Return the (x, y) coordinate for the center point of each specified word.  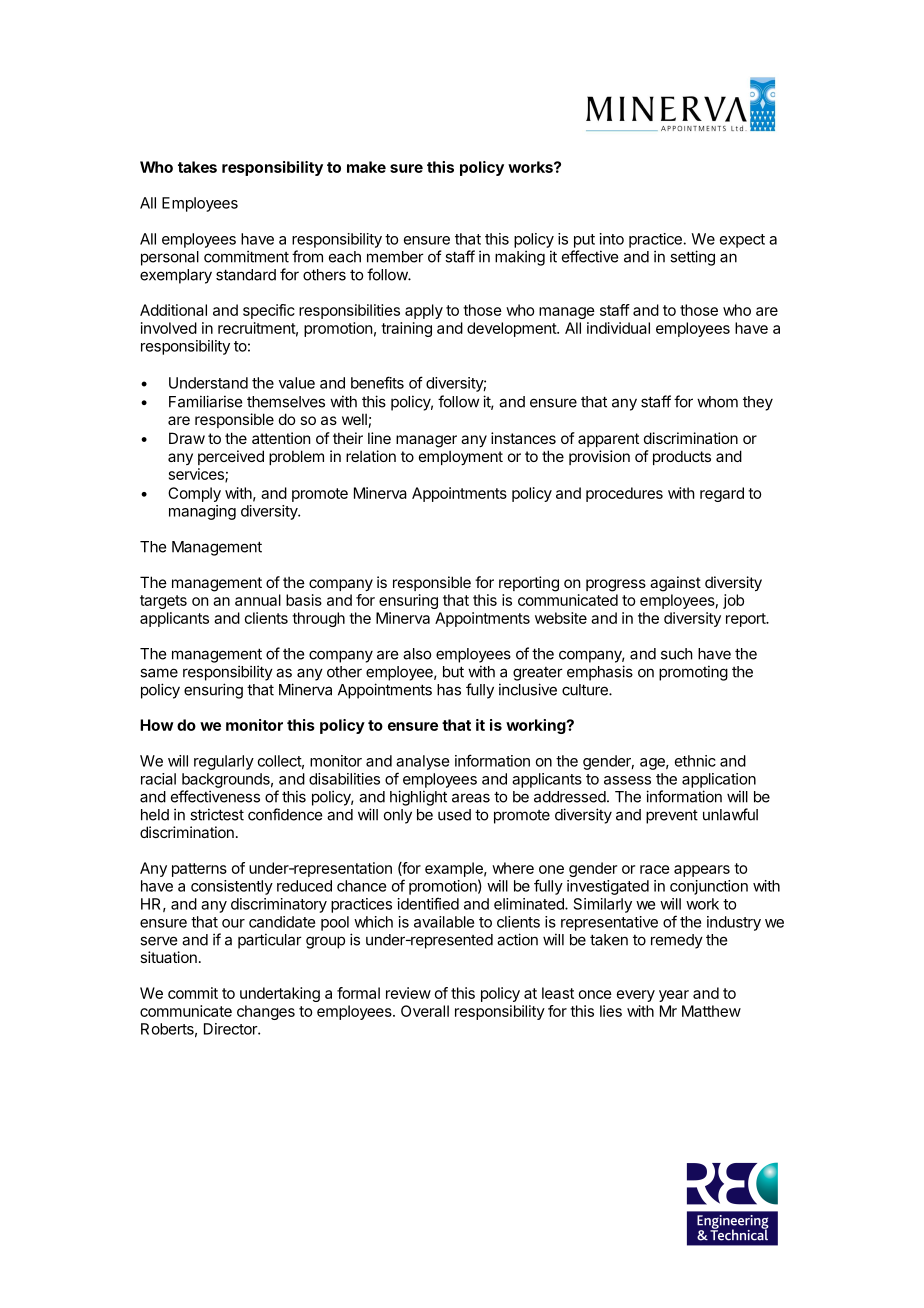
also (417, 654)
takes (197, 167)
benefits (377, 382)
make (366, 167)
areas (471, 798)
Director (231, 1029)
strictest (217, 814)
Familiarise (205, 401)
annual (258, 600)
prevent (672, 817)
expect (742, 241)
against (675, 584)
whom (717, 402)
